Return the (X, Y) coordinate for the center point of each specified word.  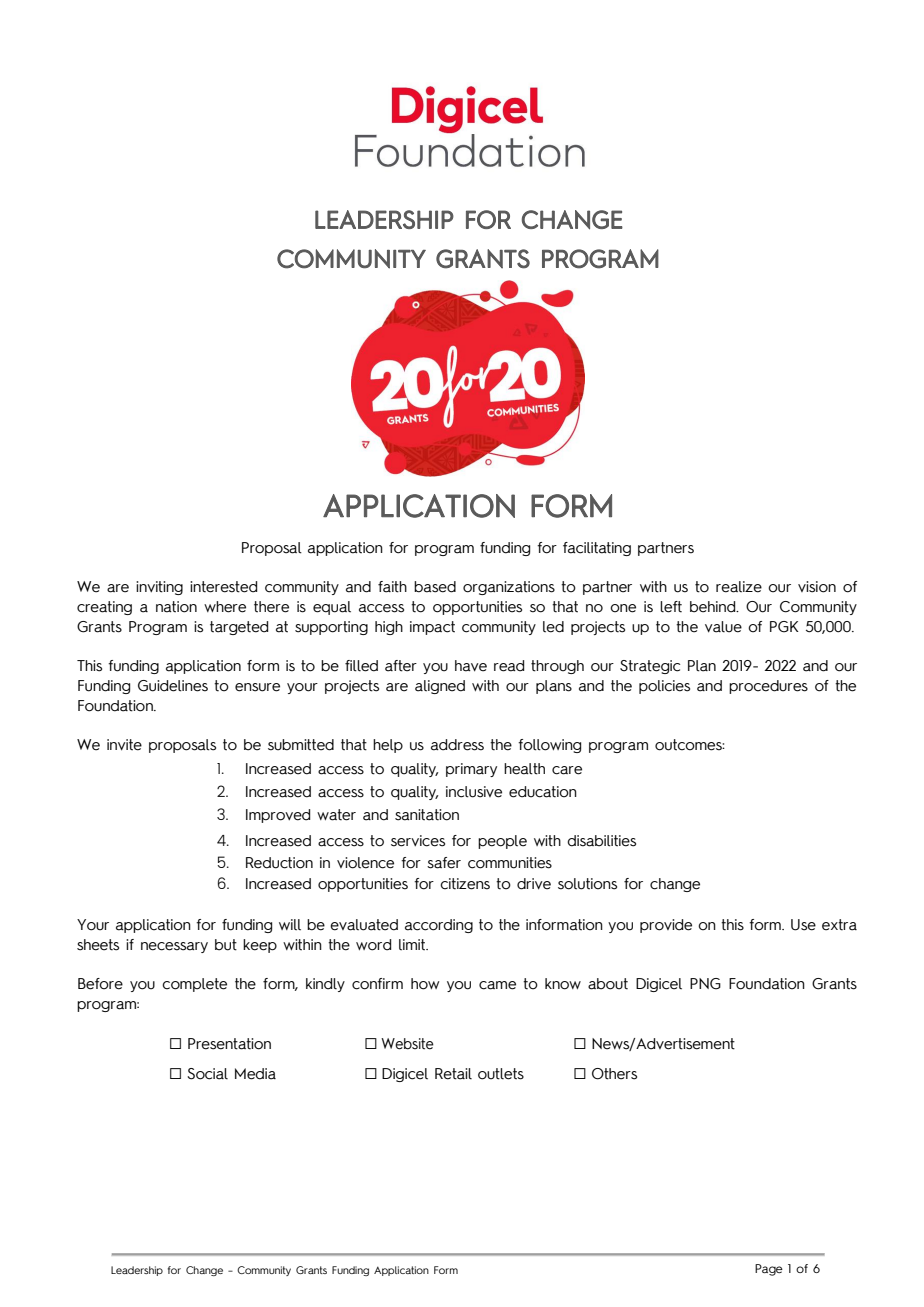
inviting (159, 588)
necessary (174, 947)
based (435, 587)
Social (207, 1074)
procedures (768, 687)
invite (124, 745)
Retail (453, 1074)
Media (255, 1074)
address (457, 745)
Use (803, 925)
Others (614, 1074)
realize (739, 587)
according (439, 926)
